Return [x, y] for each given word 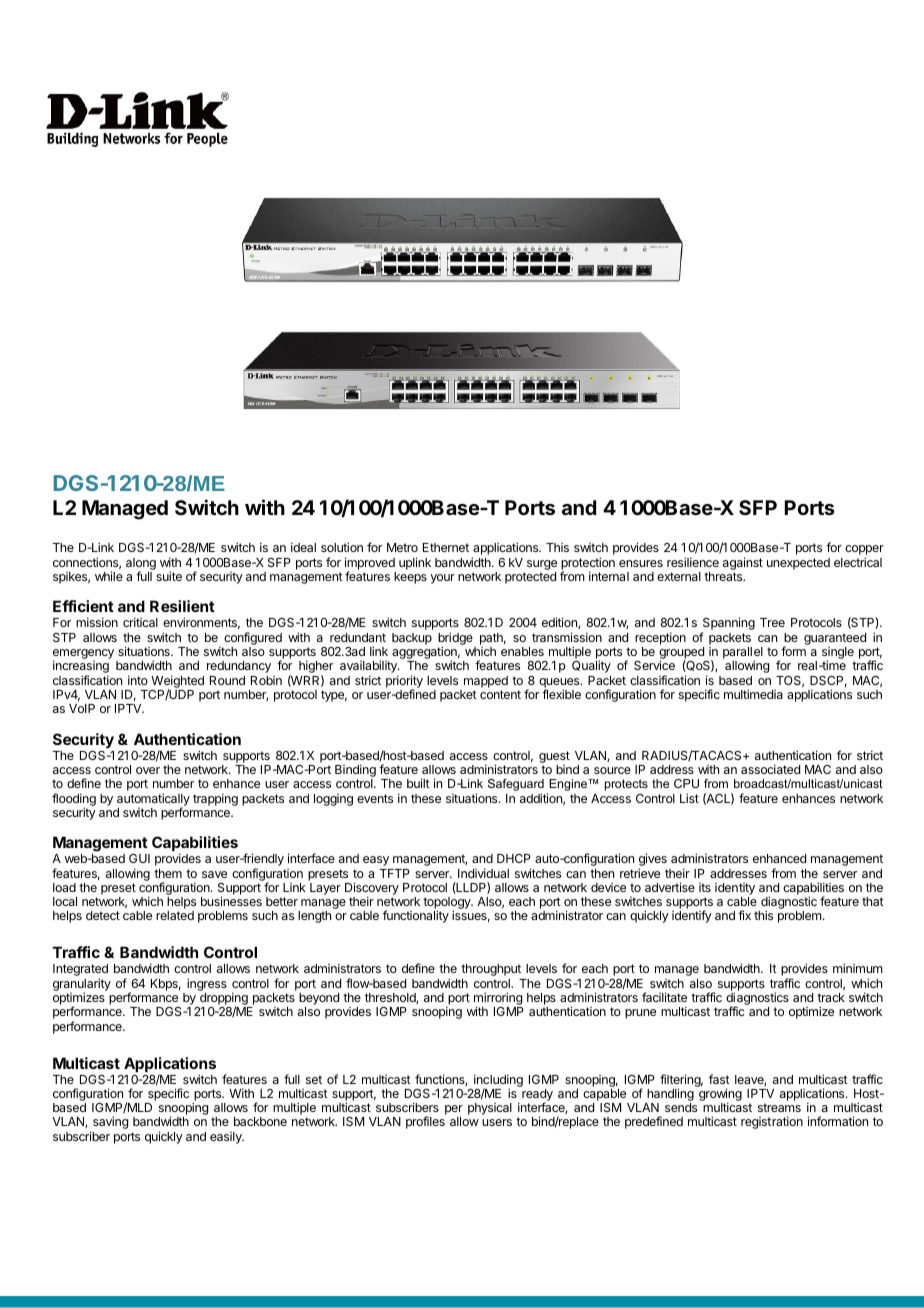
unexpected [798, 564]
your [442, 579]
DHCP [514, 858]
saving [109, 1124]
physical [490, 1109]
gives [653, 861]
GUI [139, 858]
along [141, 565]
